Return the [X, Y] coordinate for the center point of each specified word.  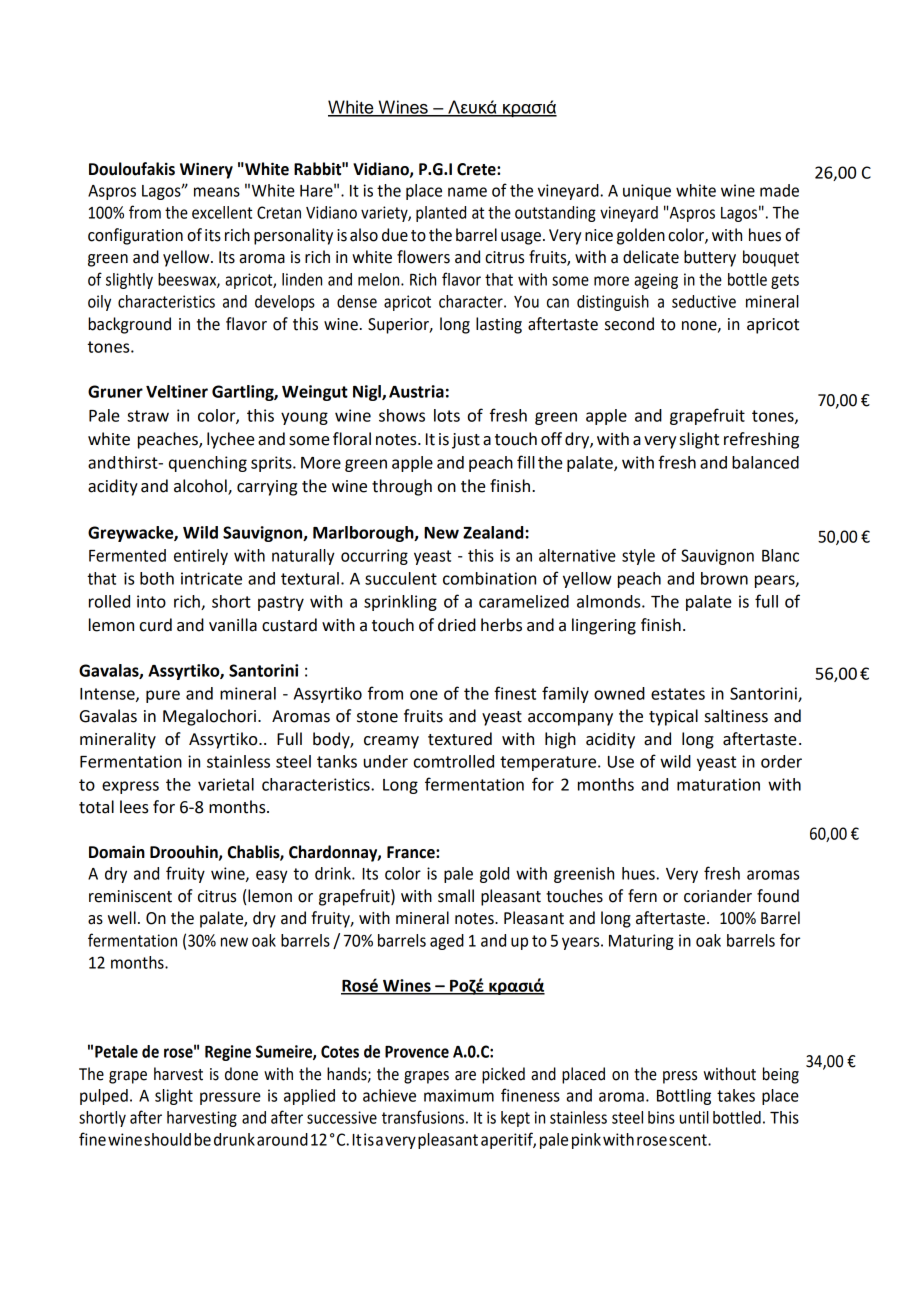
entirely [201, 557]
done [241, 1074]
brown [724, 578]
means [217, 192]
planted [441, 214]
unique [647, 192]
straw [148, 416]
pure [163, 696]
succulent [401, 578]
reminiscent [130, 896]
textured [460, 739]
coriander [718, 896]
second [629, 324]
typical [673, 717]
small [456, 896]
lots [447, 415]
